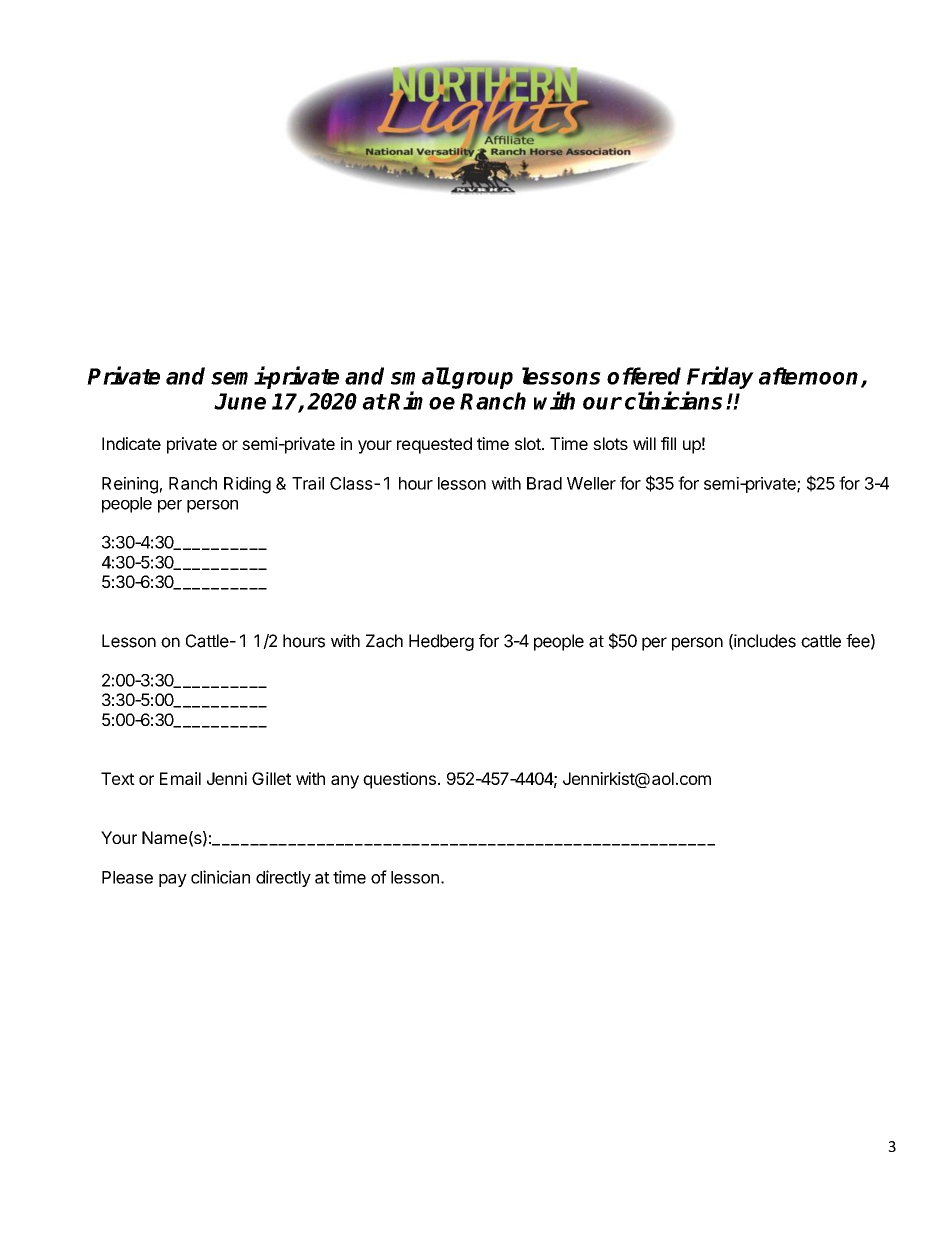  Describe the element at coordinates (481, 380) in the screenshot. I see `group` at that location.
